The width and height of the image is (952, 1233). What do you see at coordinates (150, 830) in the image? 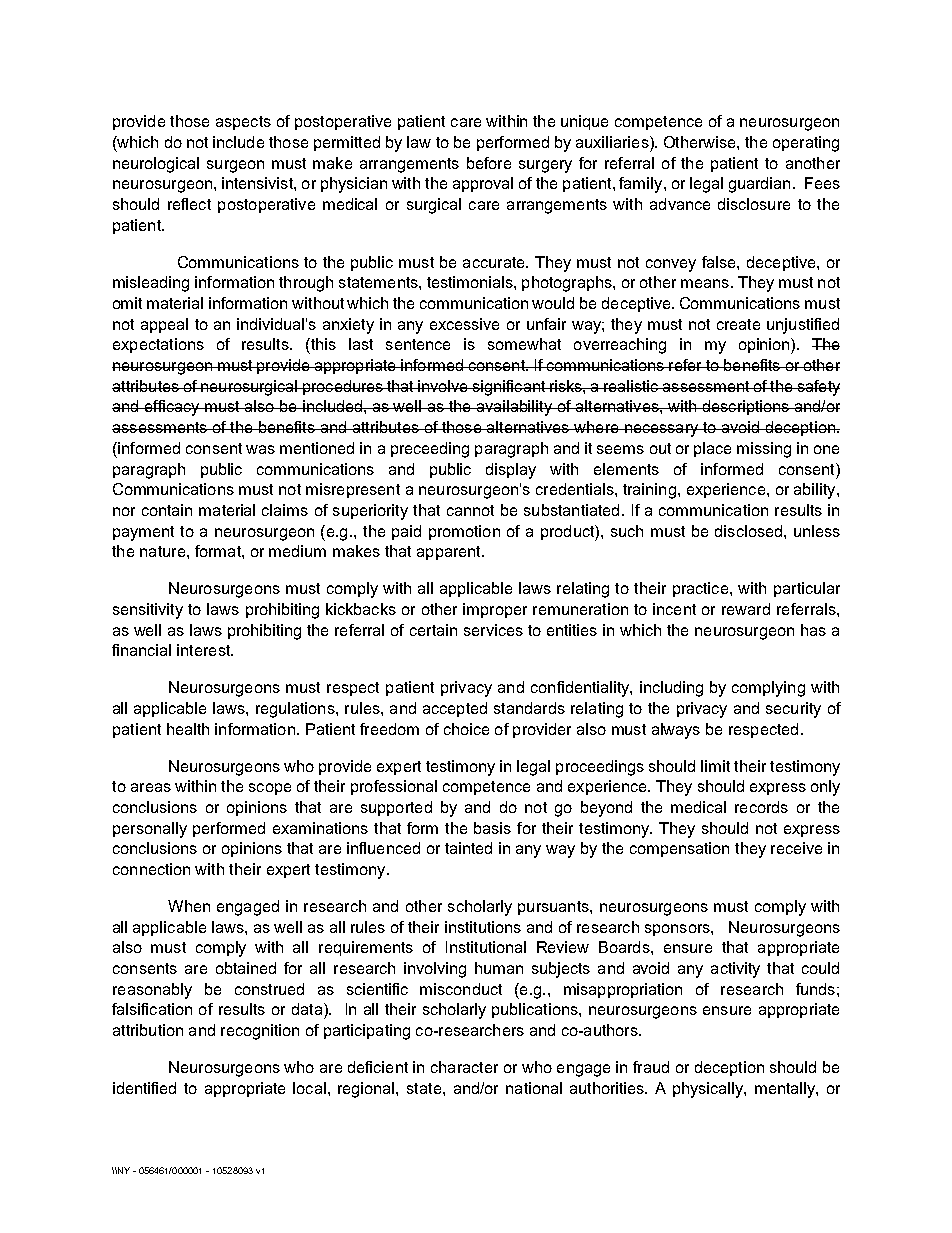
I see `personally` at bounding box center [150, 830].
